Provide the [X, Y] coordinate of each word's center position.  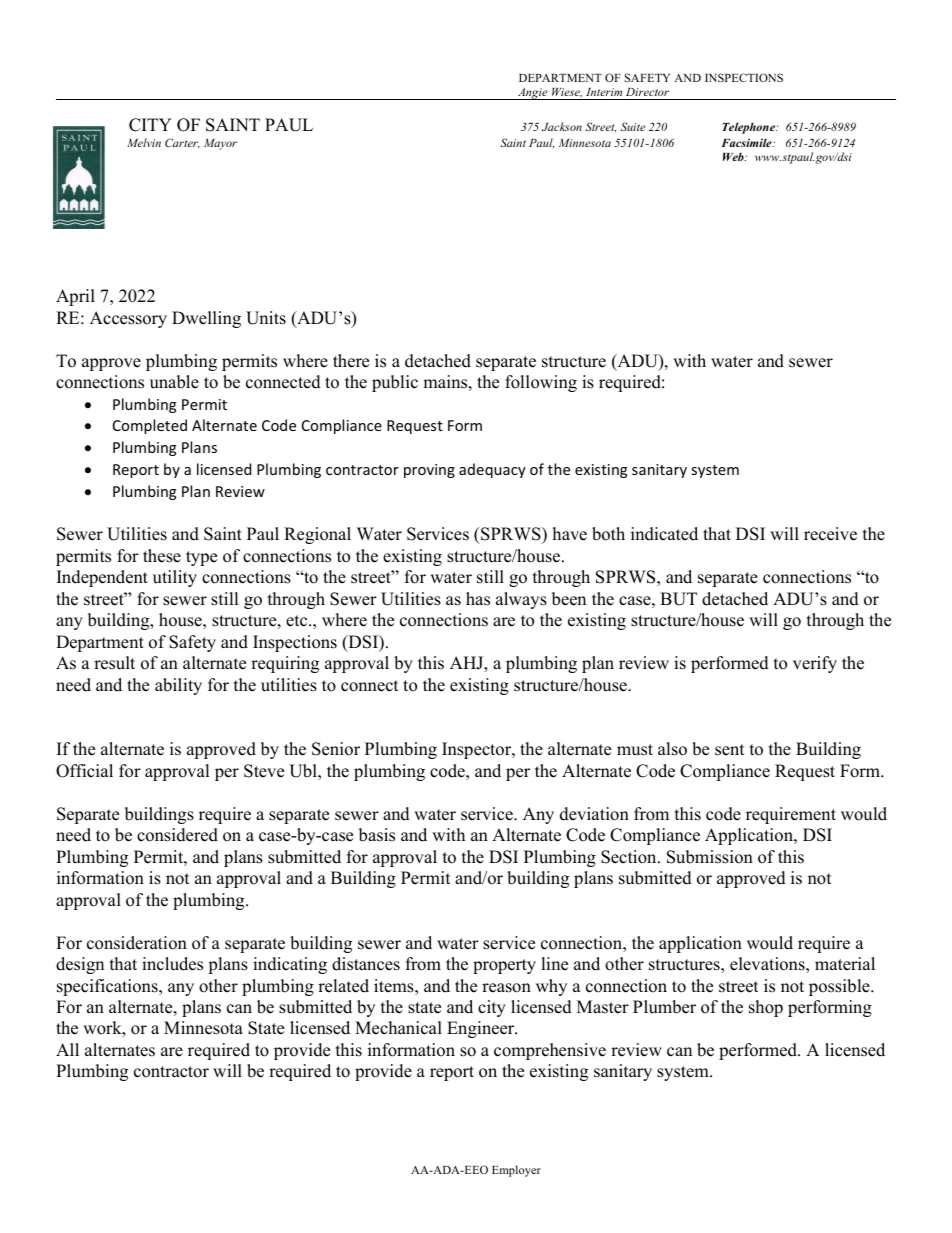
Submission [710, 857]
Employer [516, 1171]
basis [377, 835]
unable [174, 382]
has [478, 599]
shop [766, 1008]
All [67, 1049]
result [114, 663]
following [541, 383]
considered [177, 835]
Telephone [750, 128]
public [395, 383]
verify [815, 664]
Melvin [144, 142]
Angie [533, 94]
